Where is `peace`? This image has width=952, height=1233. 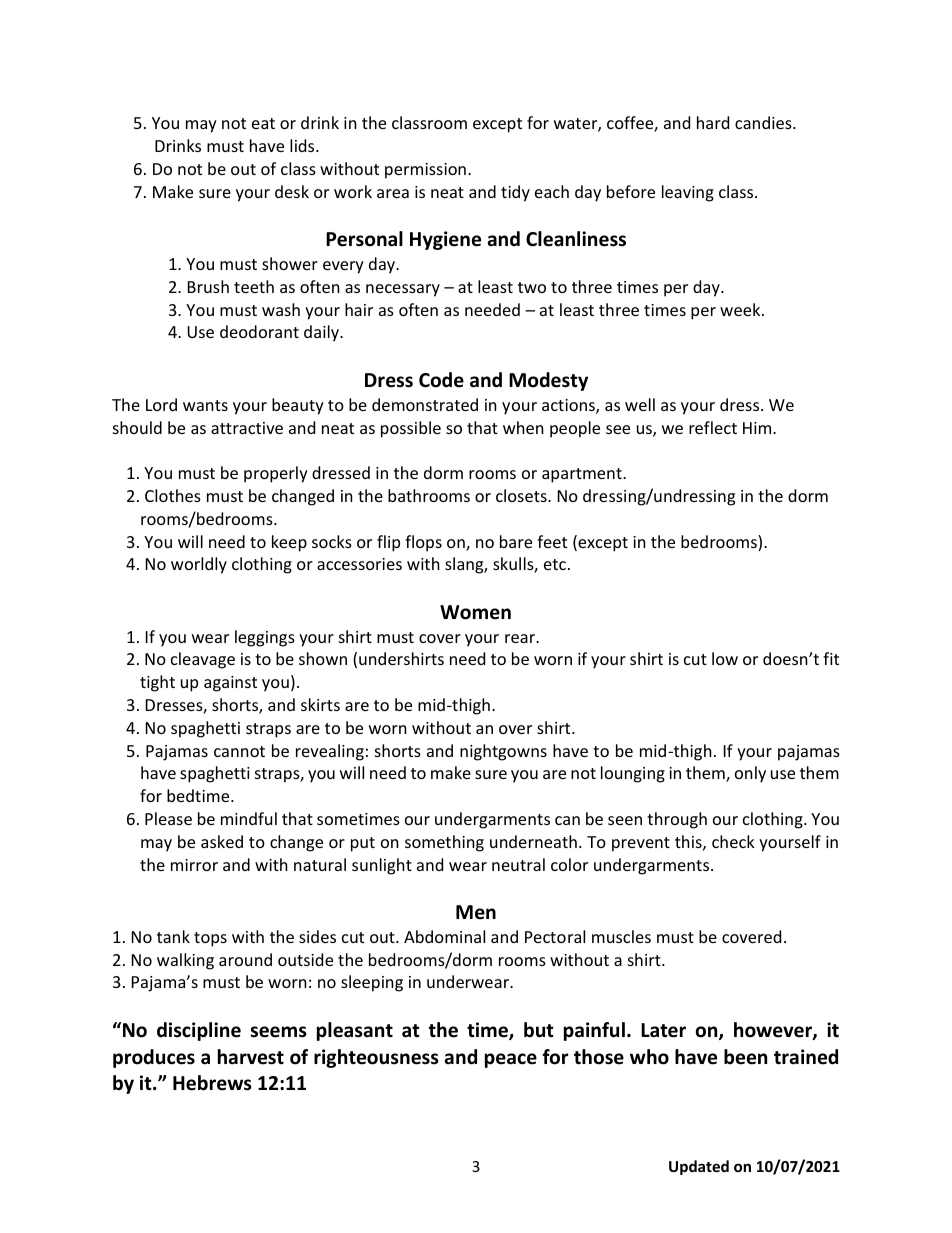
peace is located at coordinates (511, 1060).
